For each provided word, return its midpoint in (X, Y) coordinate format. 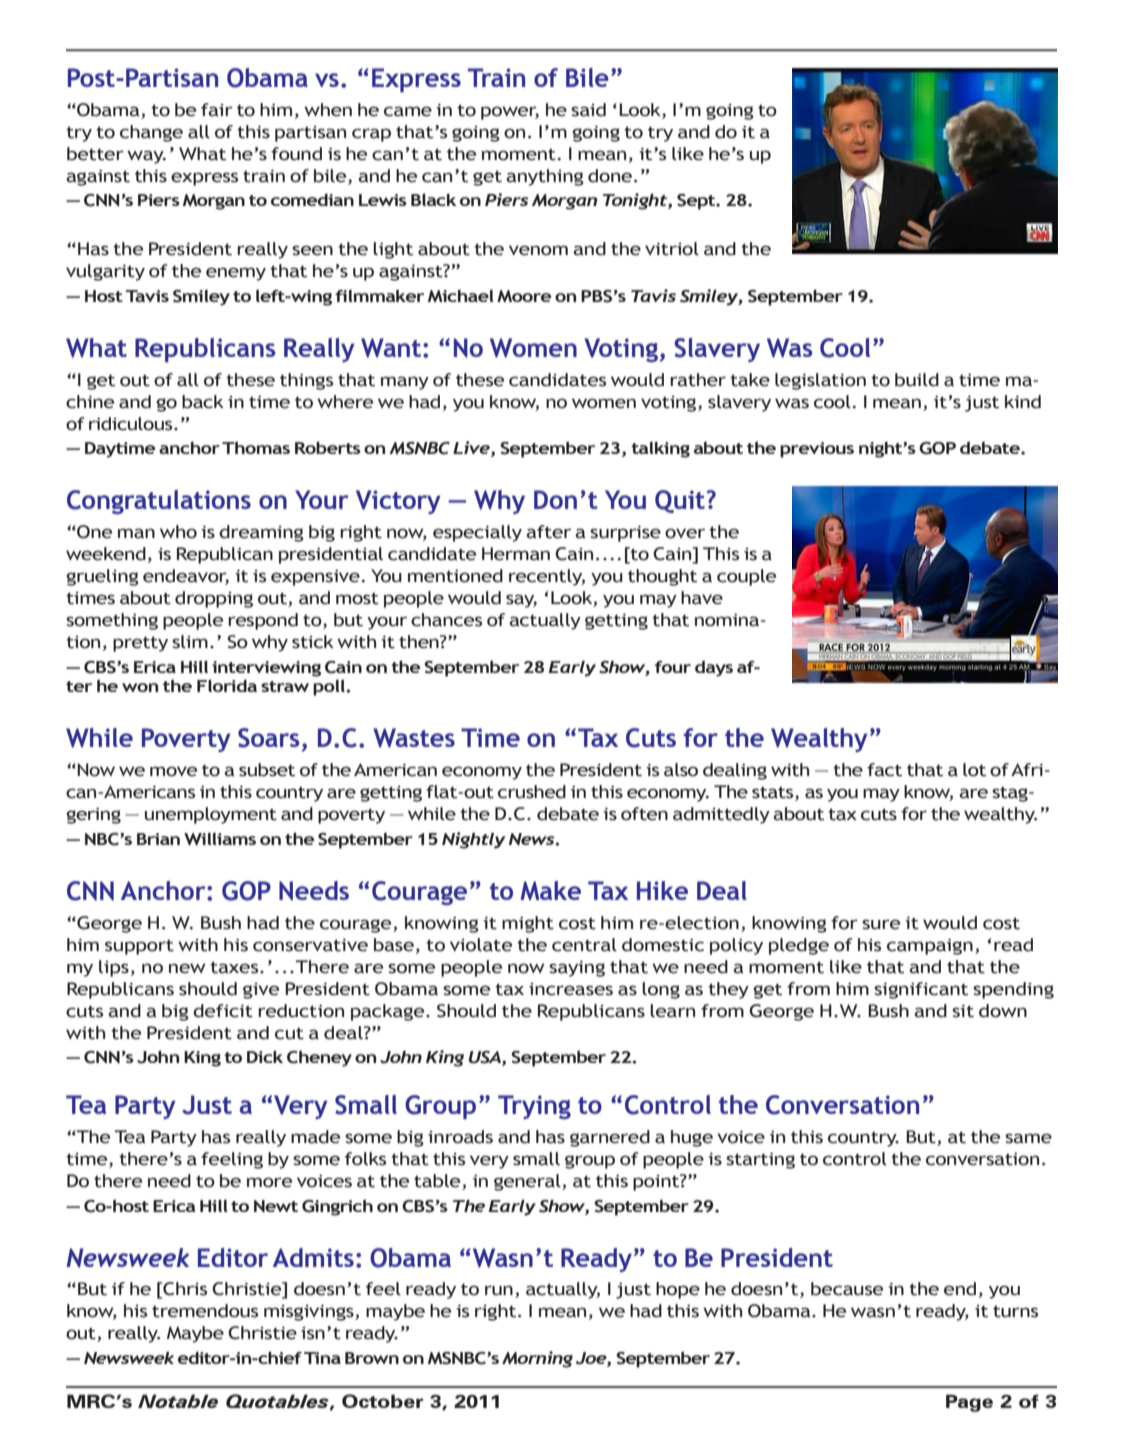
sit (963, 1011)
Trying (534, 1107)
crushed (532, 792)
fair (217, 110)
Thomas (256, 447)
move (173, 771)
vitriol (672, 249)
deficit (223, 1011)
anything (545, 177)
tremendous (205, 1311)
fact (884, 770)
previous (817, 450)
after (548, 532)
